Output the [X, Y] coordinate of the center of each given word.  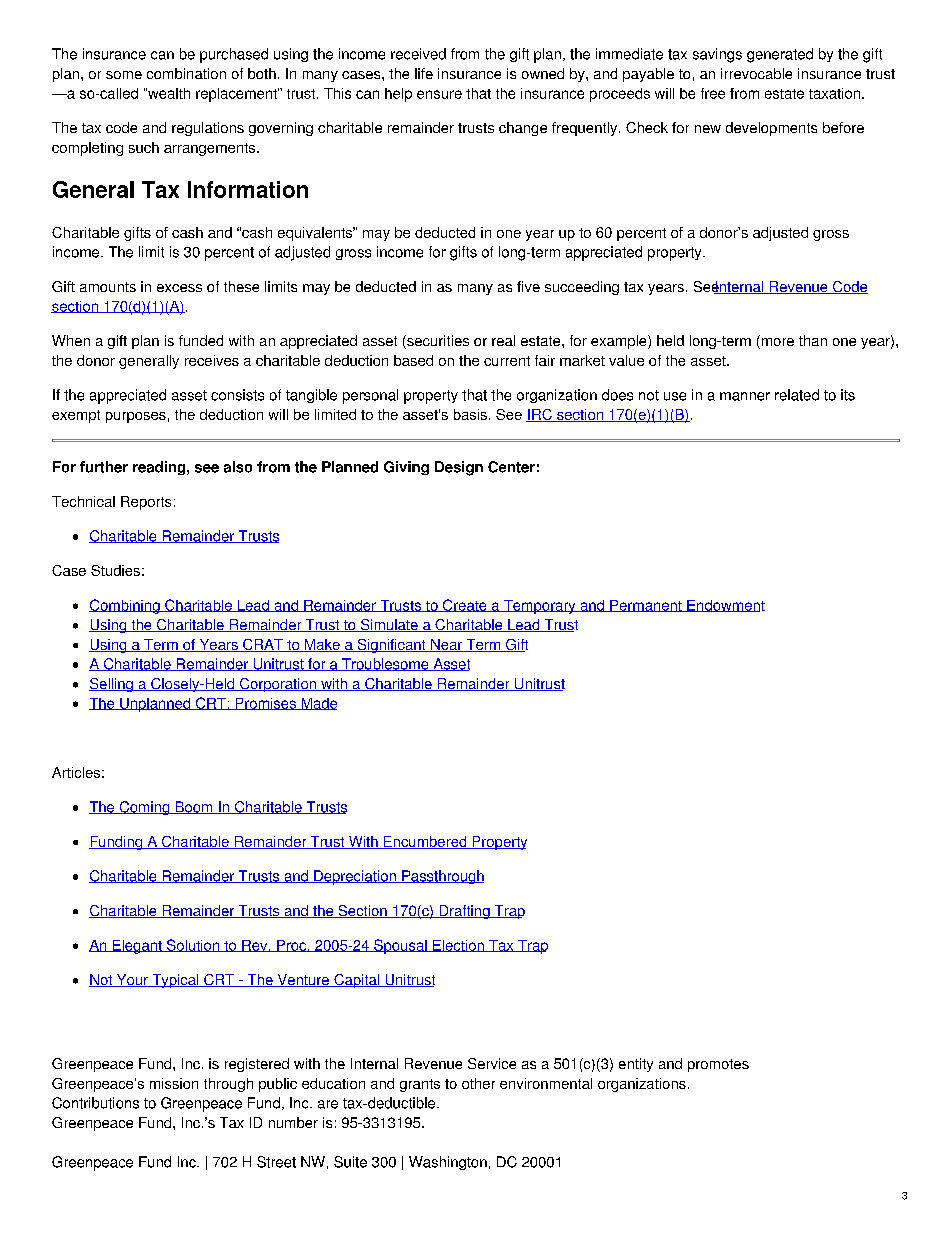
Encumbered [425, 842]
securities [437, 342]
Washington [448, 1163]
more [776, 342]
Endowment [725, 606]
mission [174, 1083]
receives [212, 360]
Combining [125, 606]
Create [465, 605]
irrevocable [756, 73]
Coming [144, 808]
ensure [439, 94]
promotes [718, 1065]
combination [186, 73]
